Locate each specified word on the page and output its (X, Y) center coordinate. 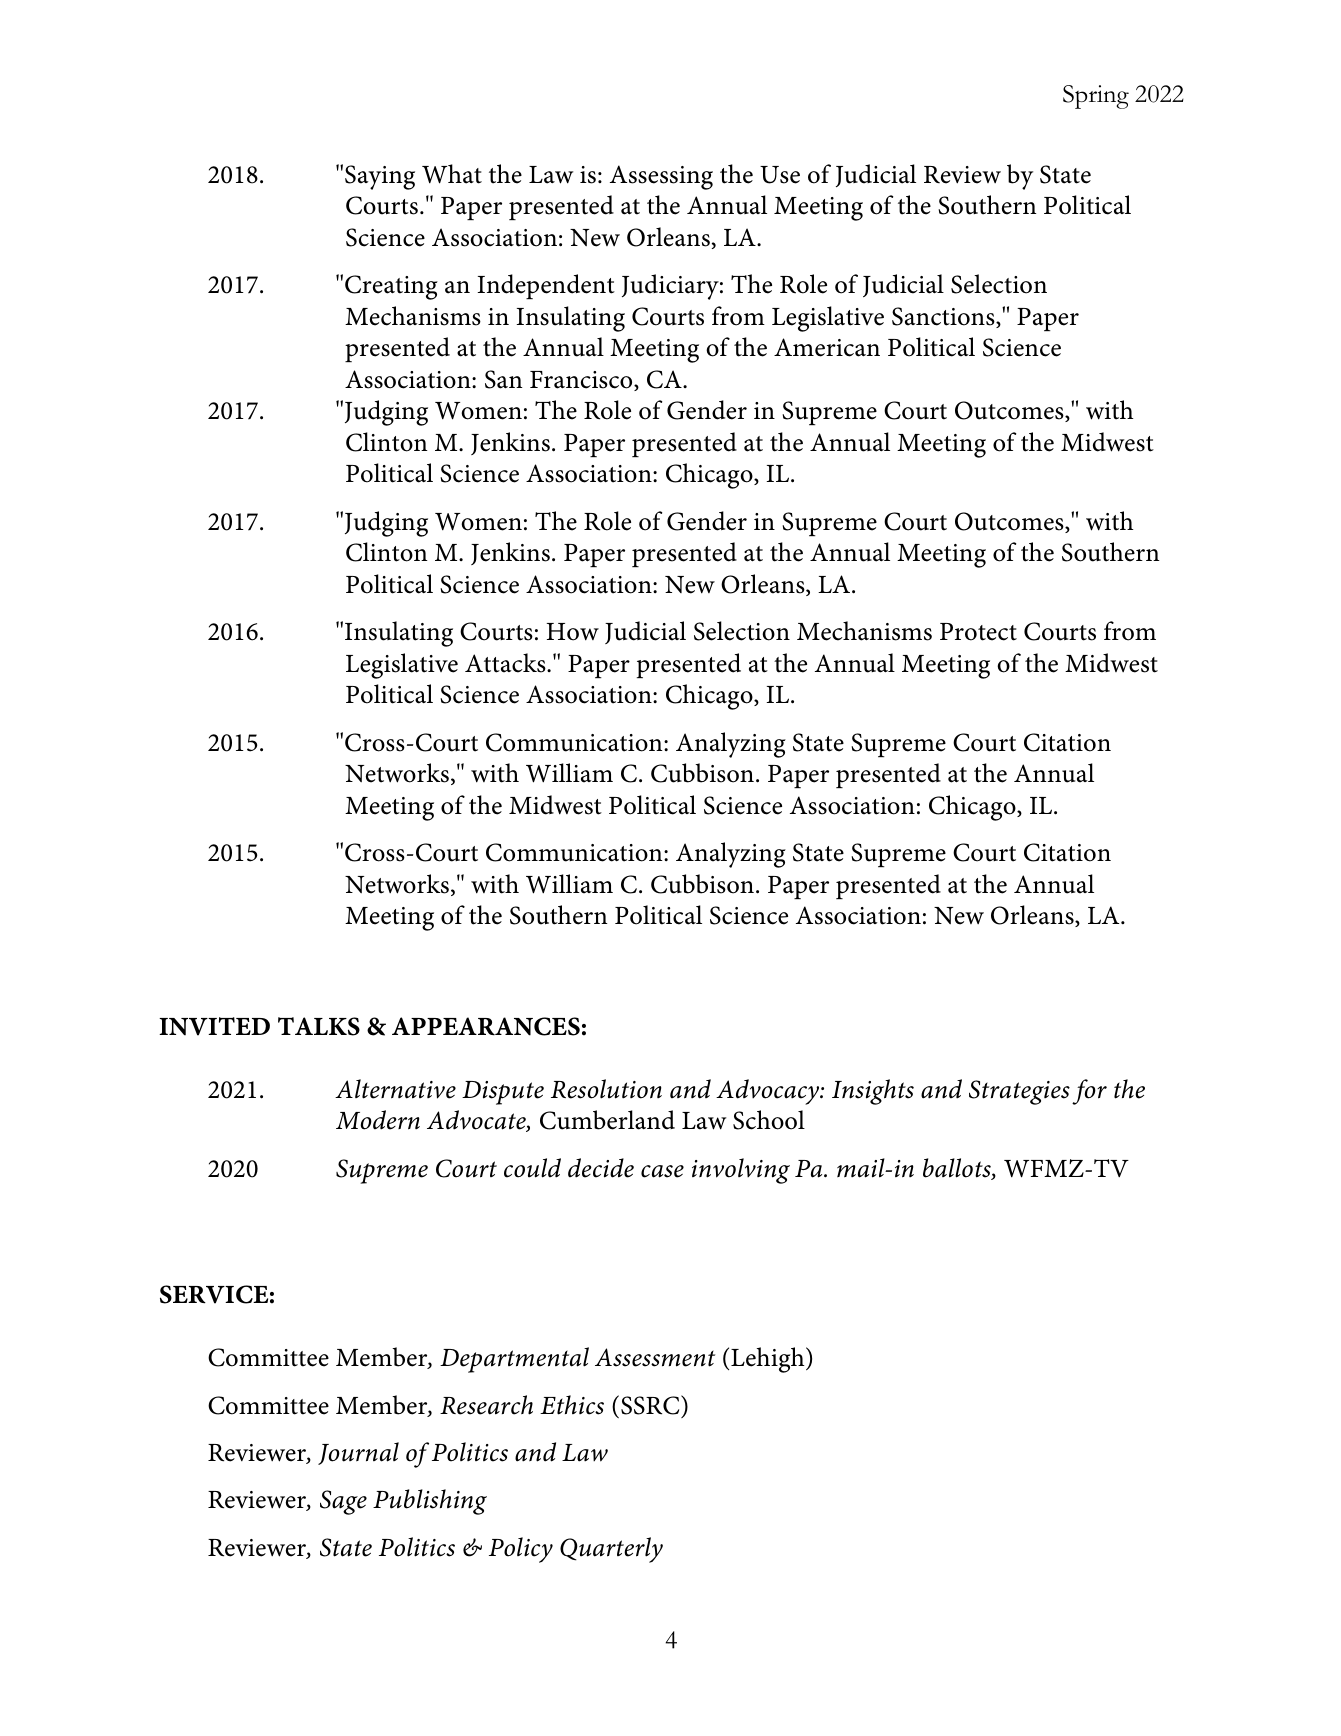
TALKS (319, 1026)
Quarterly (611, 1550)
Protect (978, 632)
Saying (380, 177)
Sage (343, 1502)
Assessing (661, 177)
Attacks (506, 663)
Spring (1096, 97)
